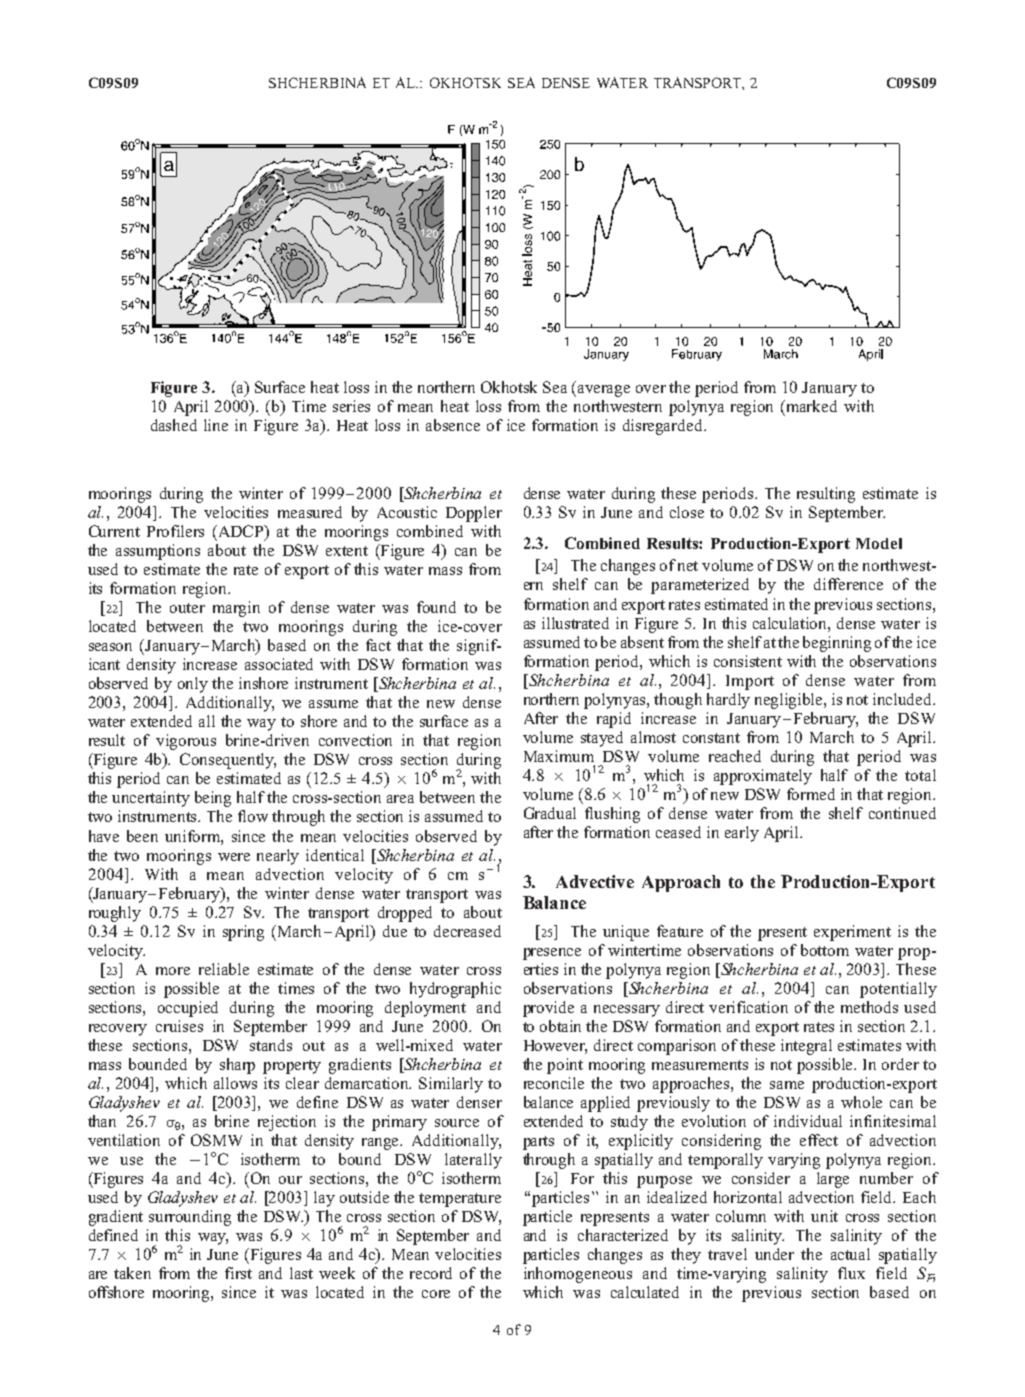 This image has width=1025, height=1397. What do you see at coordinates (237, 1066) in the image?
I see `sharp` at bounding box center [237, 1066].
